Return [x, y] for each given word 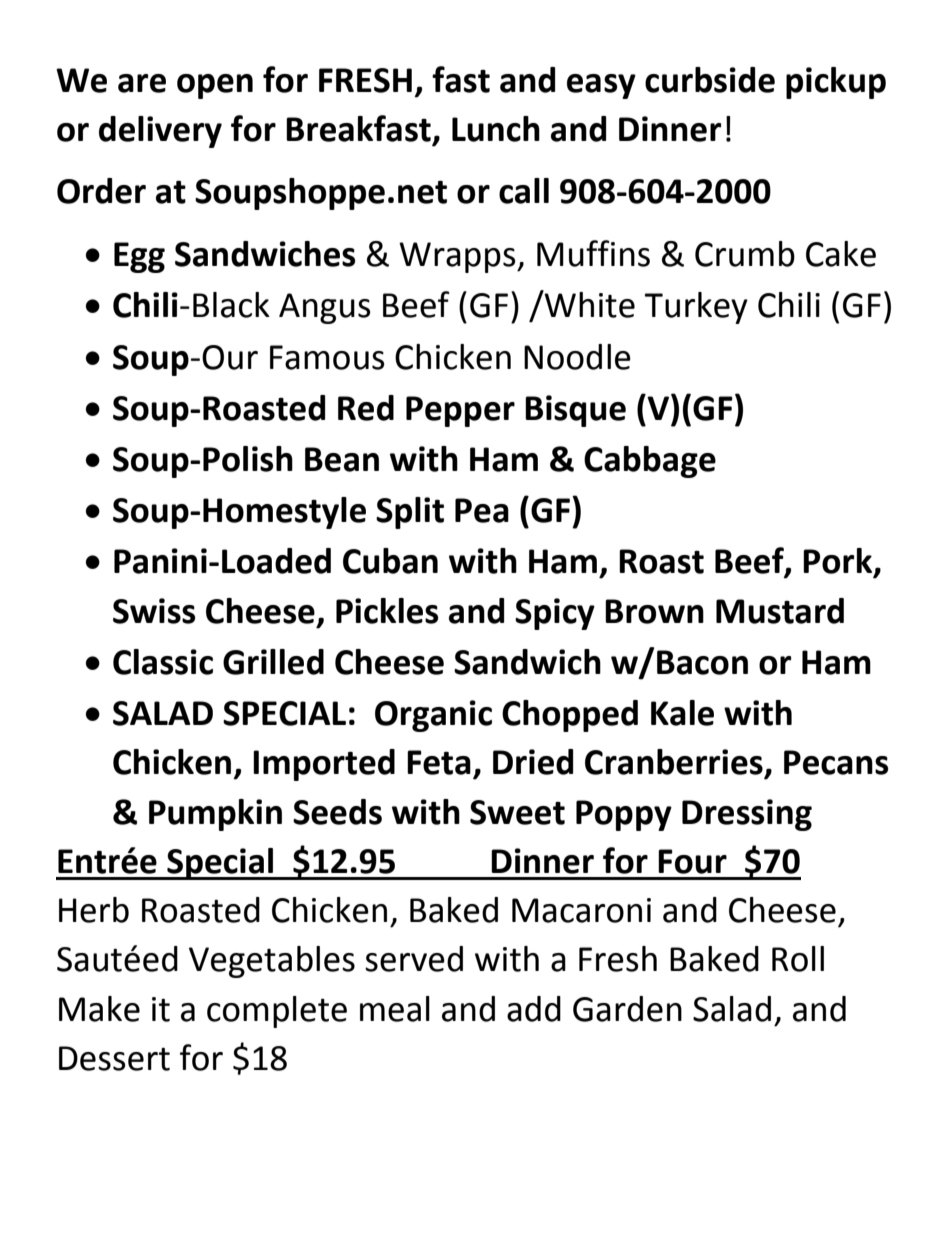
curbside [710, 80]
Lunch [496, 129]
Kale [682, 713]
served [414, 959]
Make [99, 1009]
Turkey [696, 308]
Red [366, 408]
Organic [433, 716]
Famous [327, 357]
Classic [163, 662]
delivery [160, 132]
